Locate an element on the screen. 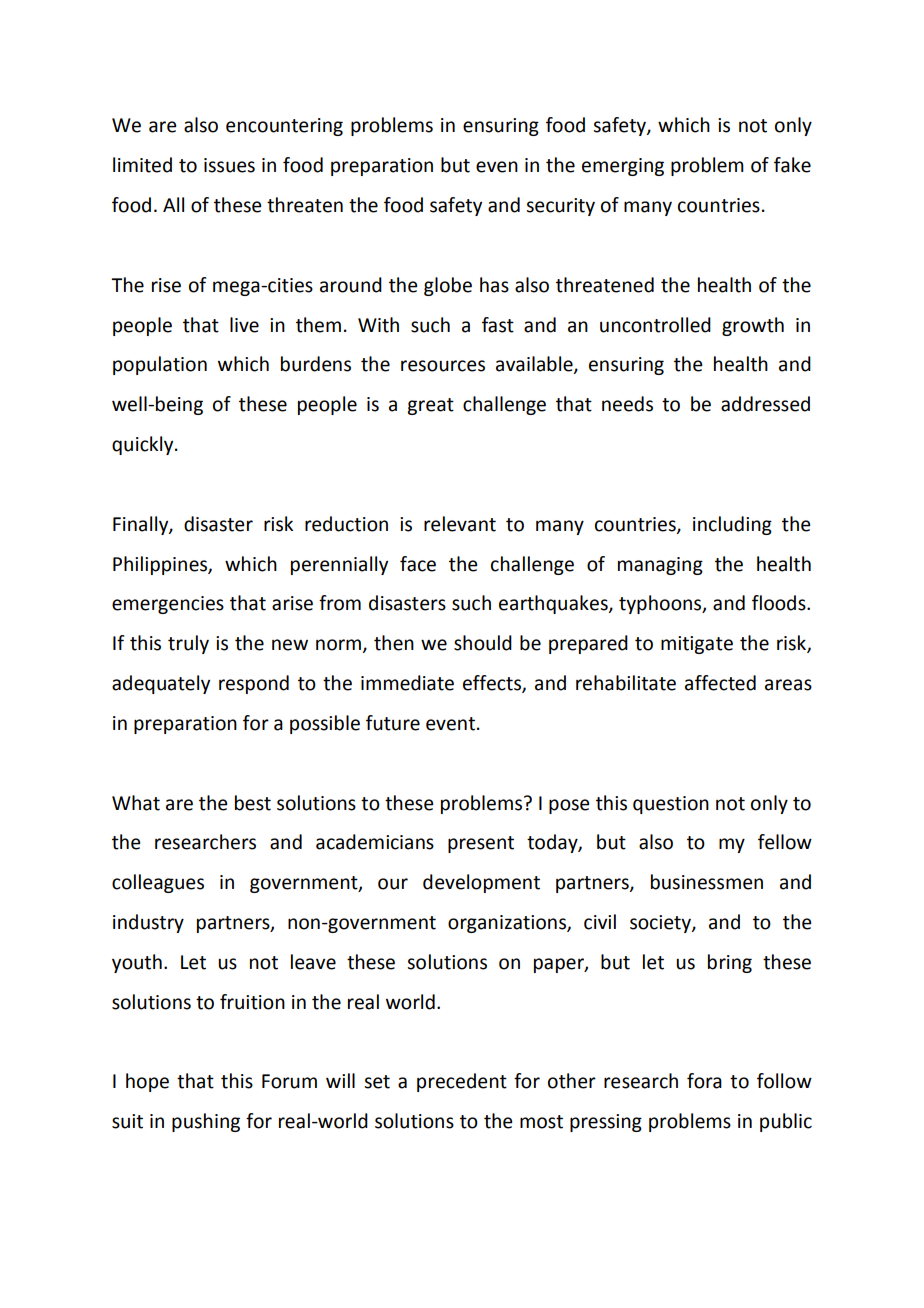 This screenshot has height=1308, width=924. issues is located at coordinates (229, 165).
